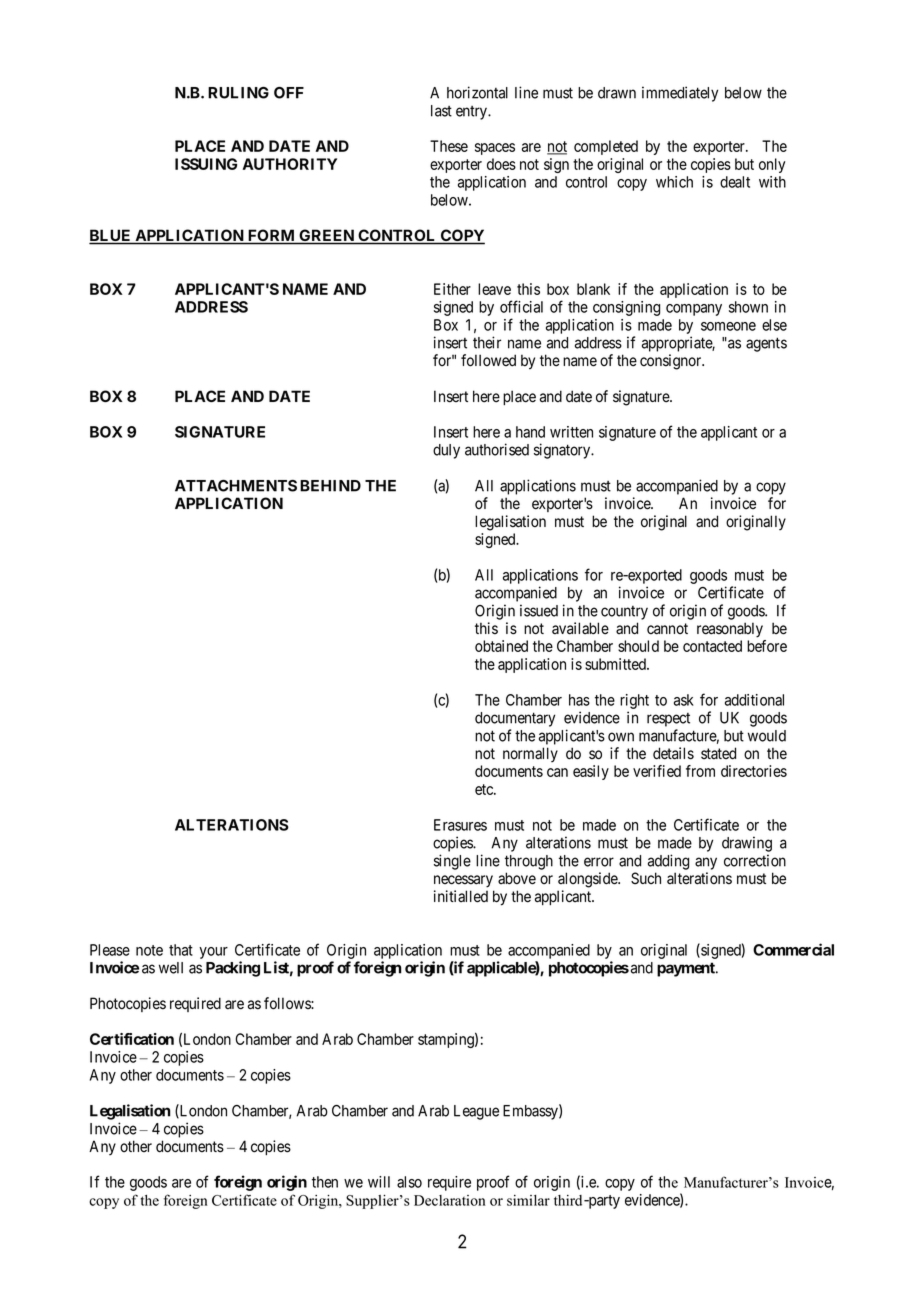  I want to click on last, so click(441, 111).
